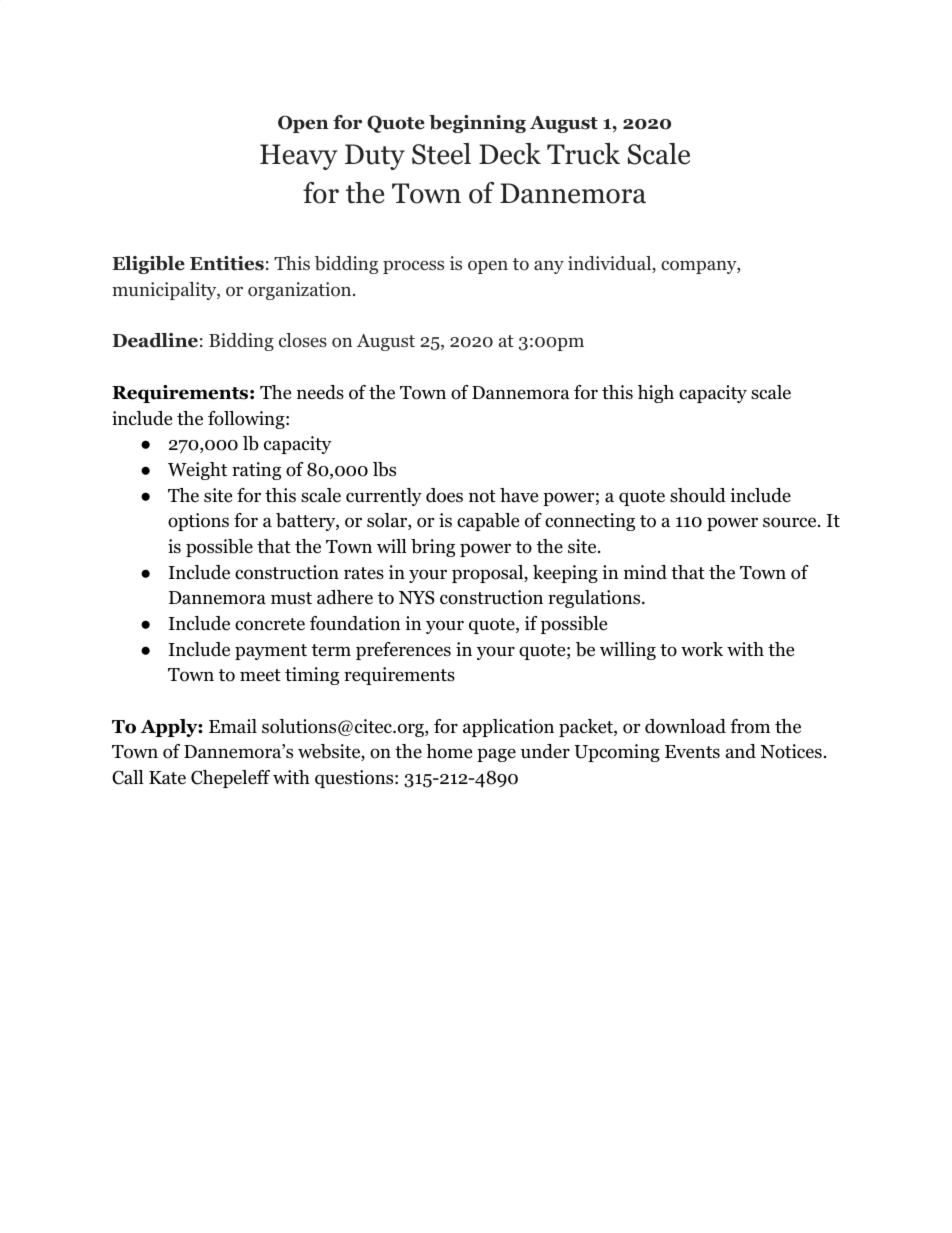 This page has height=1233, width=952. What do you see at coordinates (583, 154) in the page?
I see `Truck` at bounding box center [583, 154].
